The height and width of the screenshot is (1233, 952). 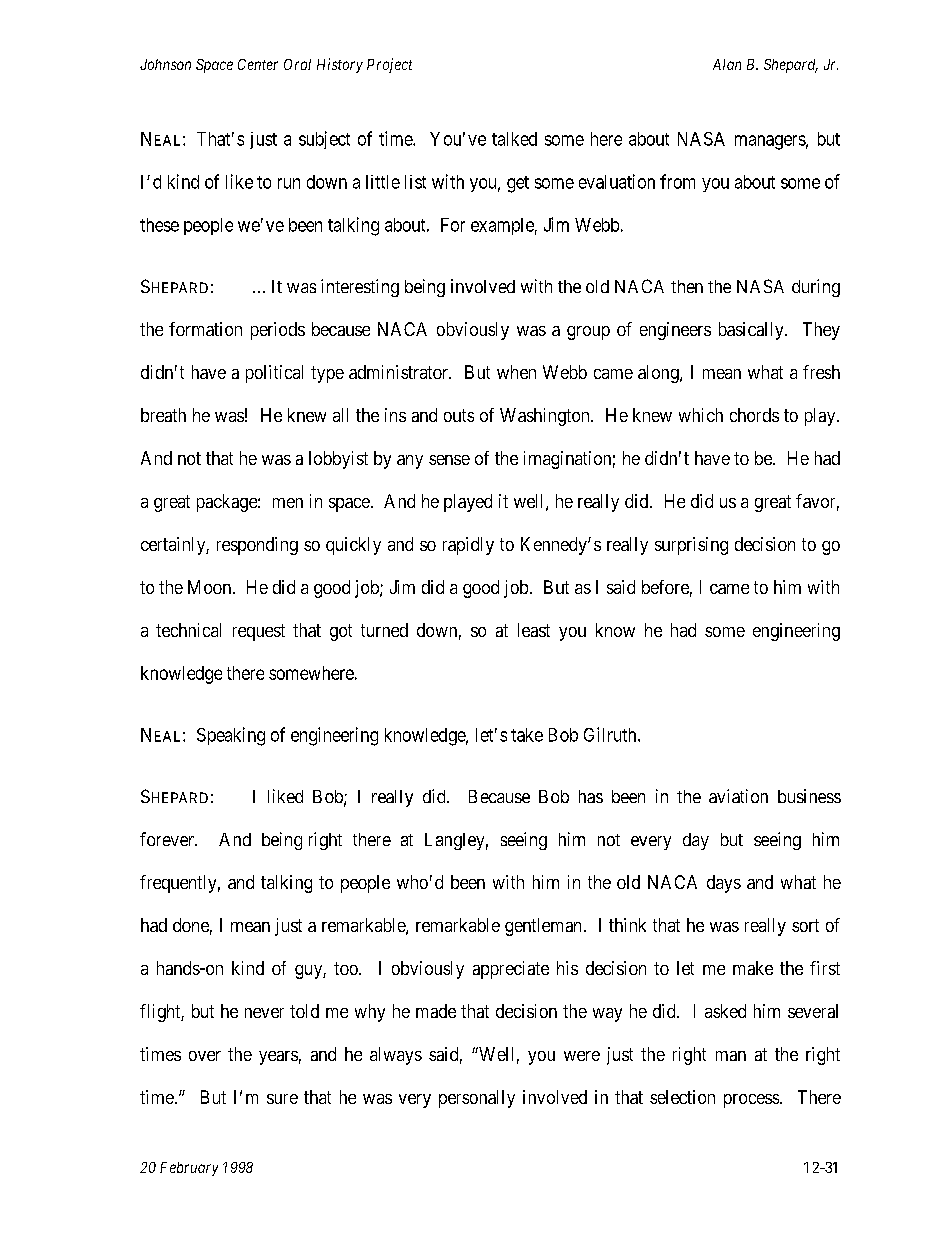 I want to click on request, so click(x=259, y=632).
